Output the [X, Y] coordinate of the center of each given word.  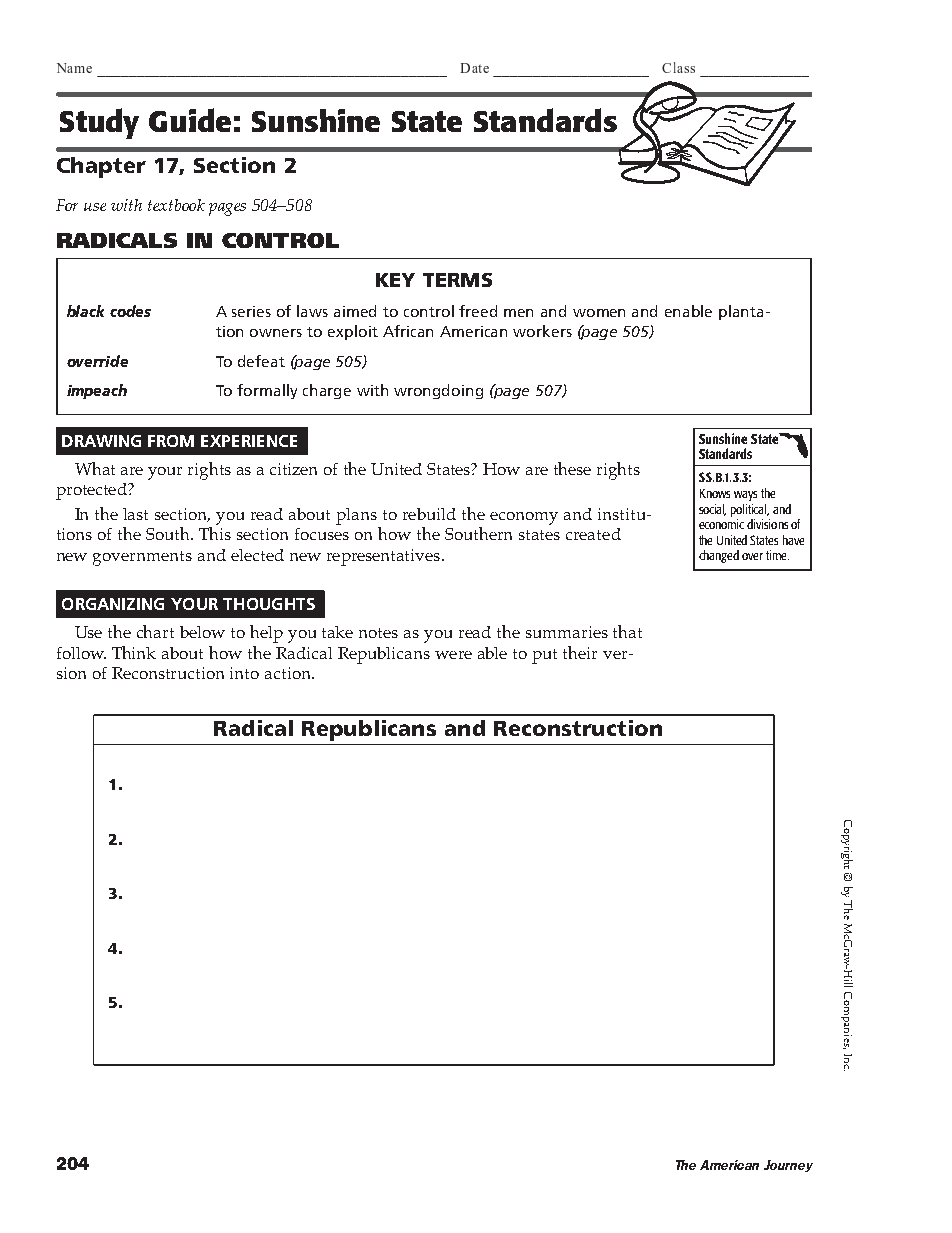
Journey [788, 1166]
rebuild [429, 514]
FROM [171, 441]
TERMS [457, 280]
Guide [190, 120]
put [544, 656]
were [453, 655]
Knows [715, 493]
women [599, 313]
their [580, 652]
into [244, 673]
